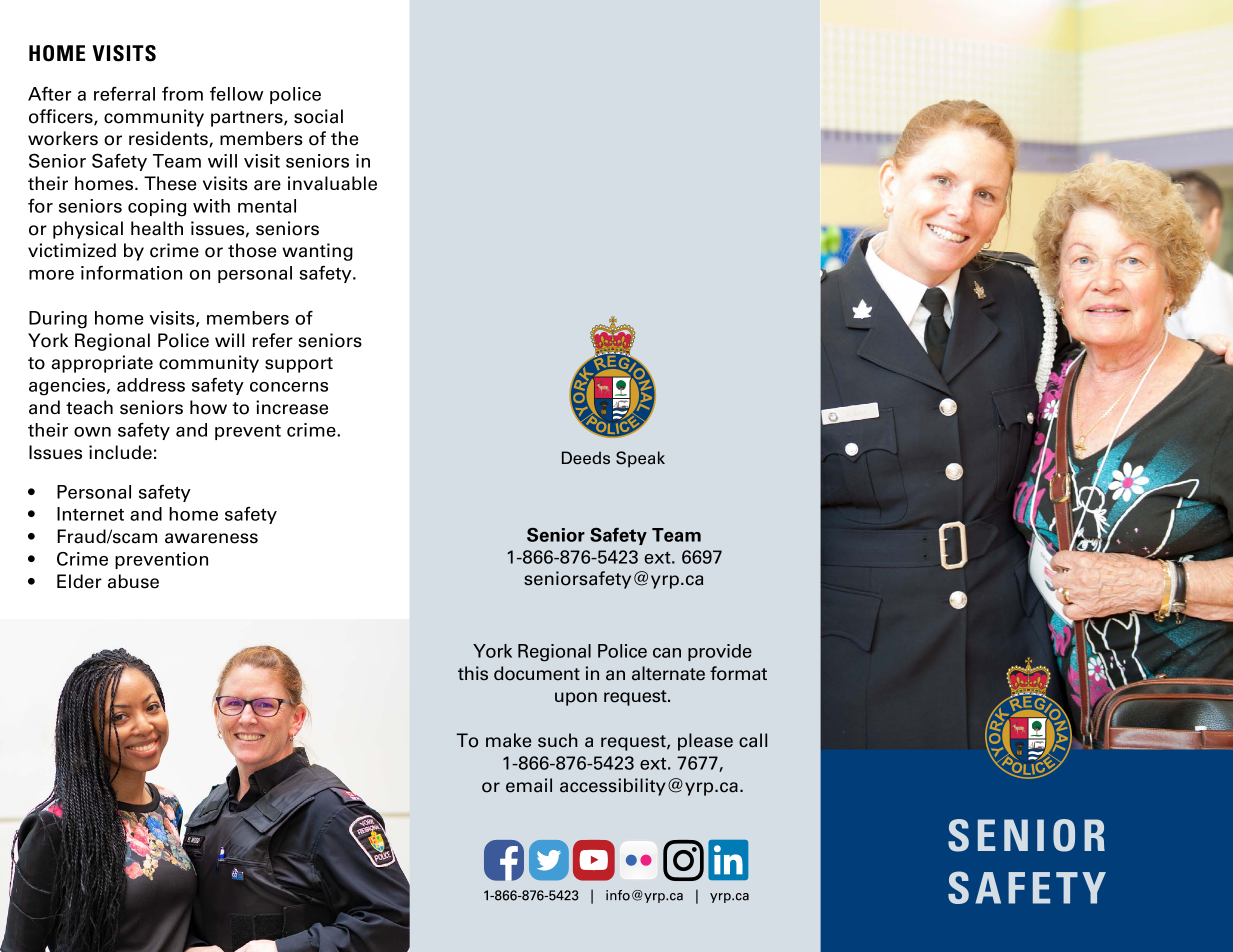 The image size is (1233, 952). I want to click on address, so click(151, 385).
